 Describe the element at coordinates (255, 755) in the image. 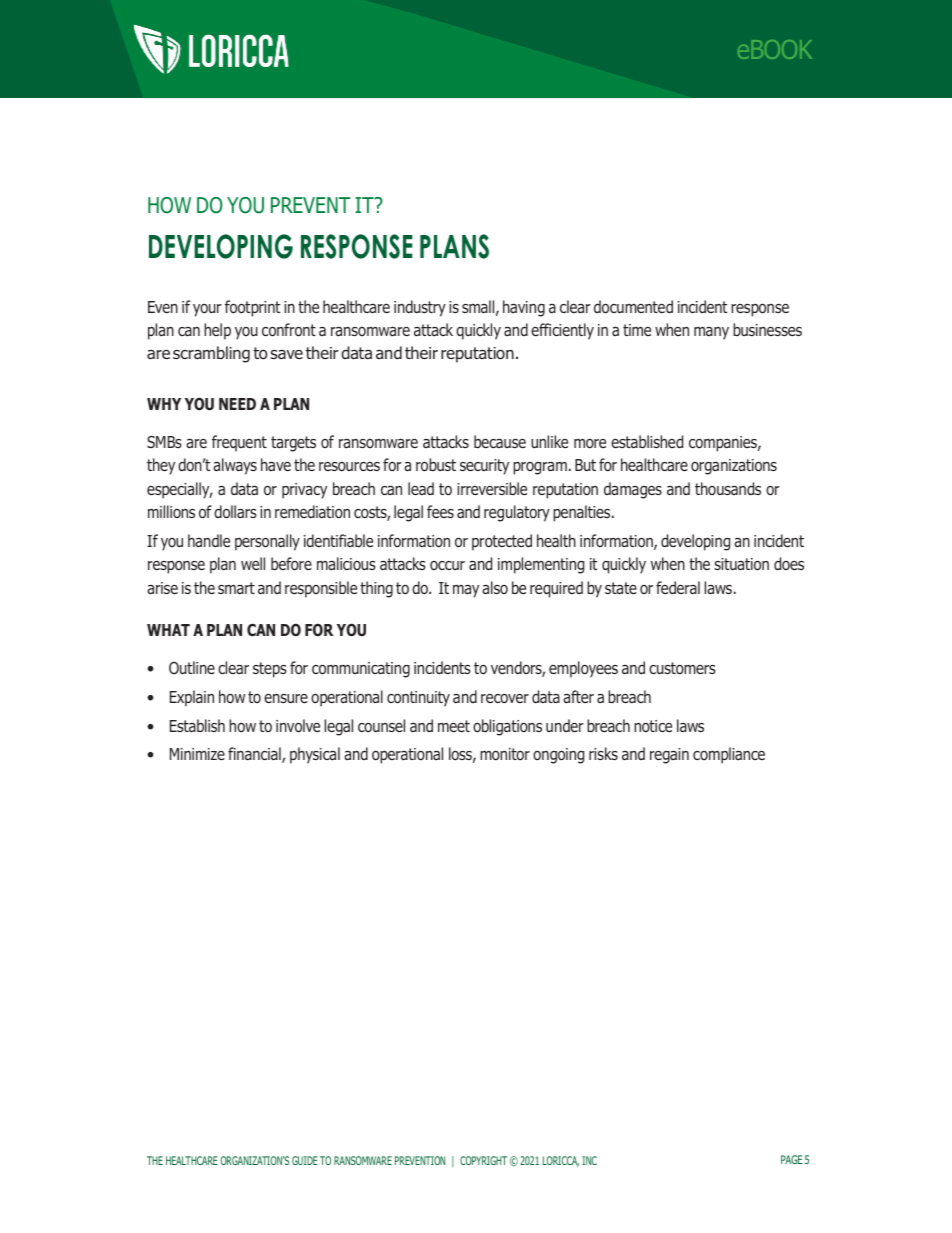

I see `financial` at that location.
